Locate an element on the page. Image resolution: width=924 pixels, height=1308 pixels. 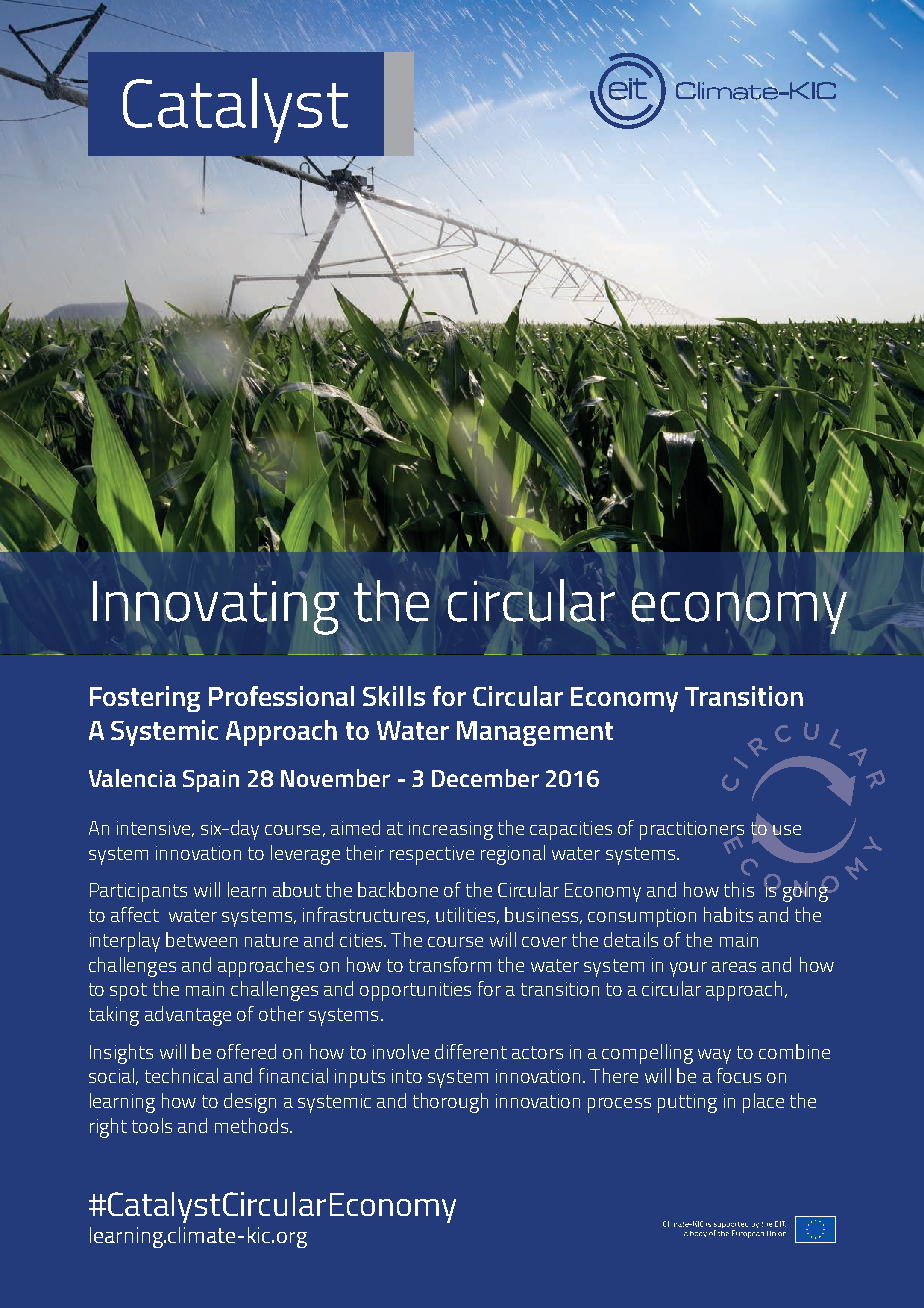
Management is located at coordinates (535, 733).
